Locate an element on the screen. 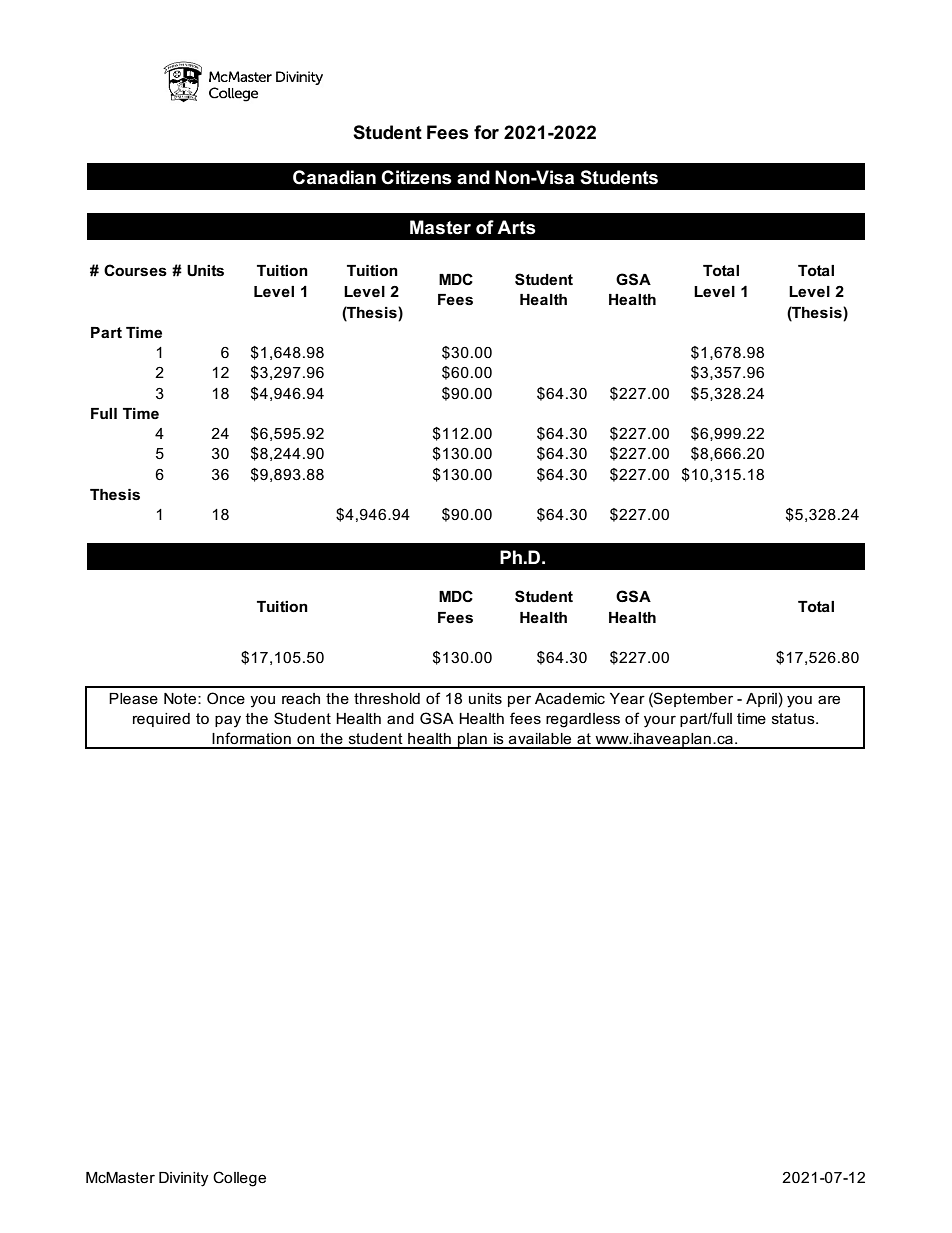  Once is located at coordinates (226, 698).
